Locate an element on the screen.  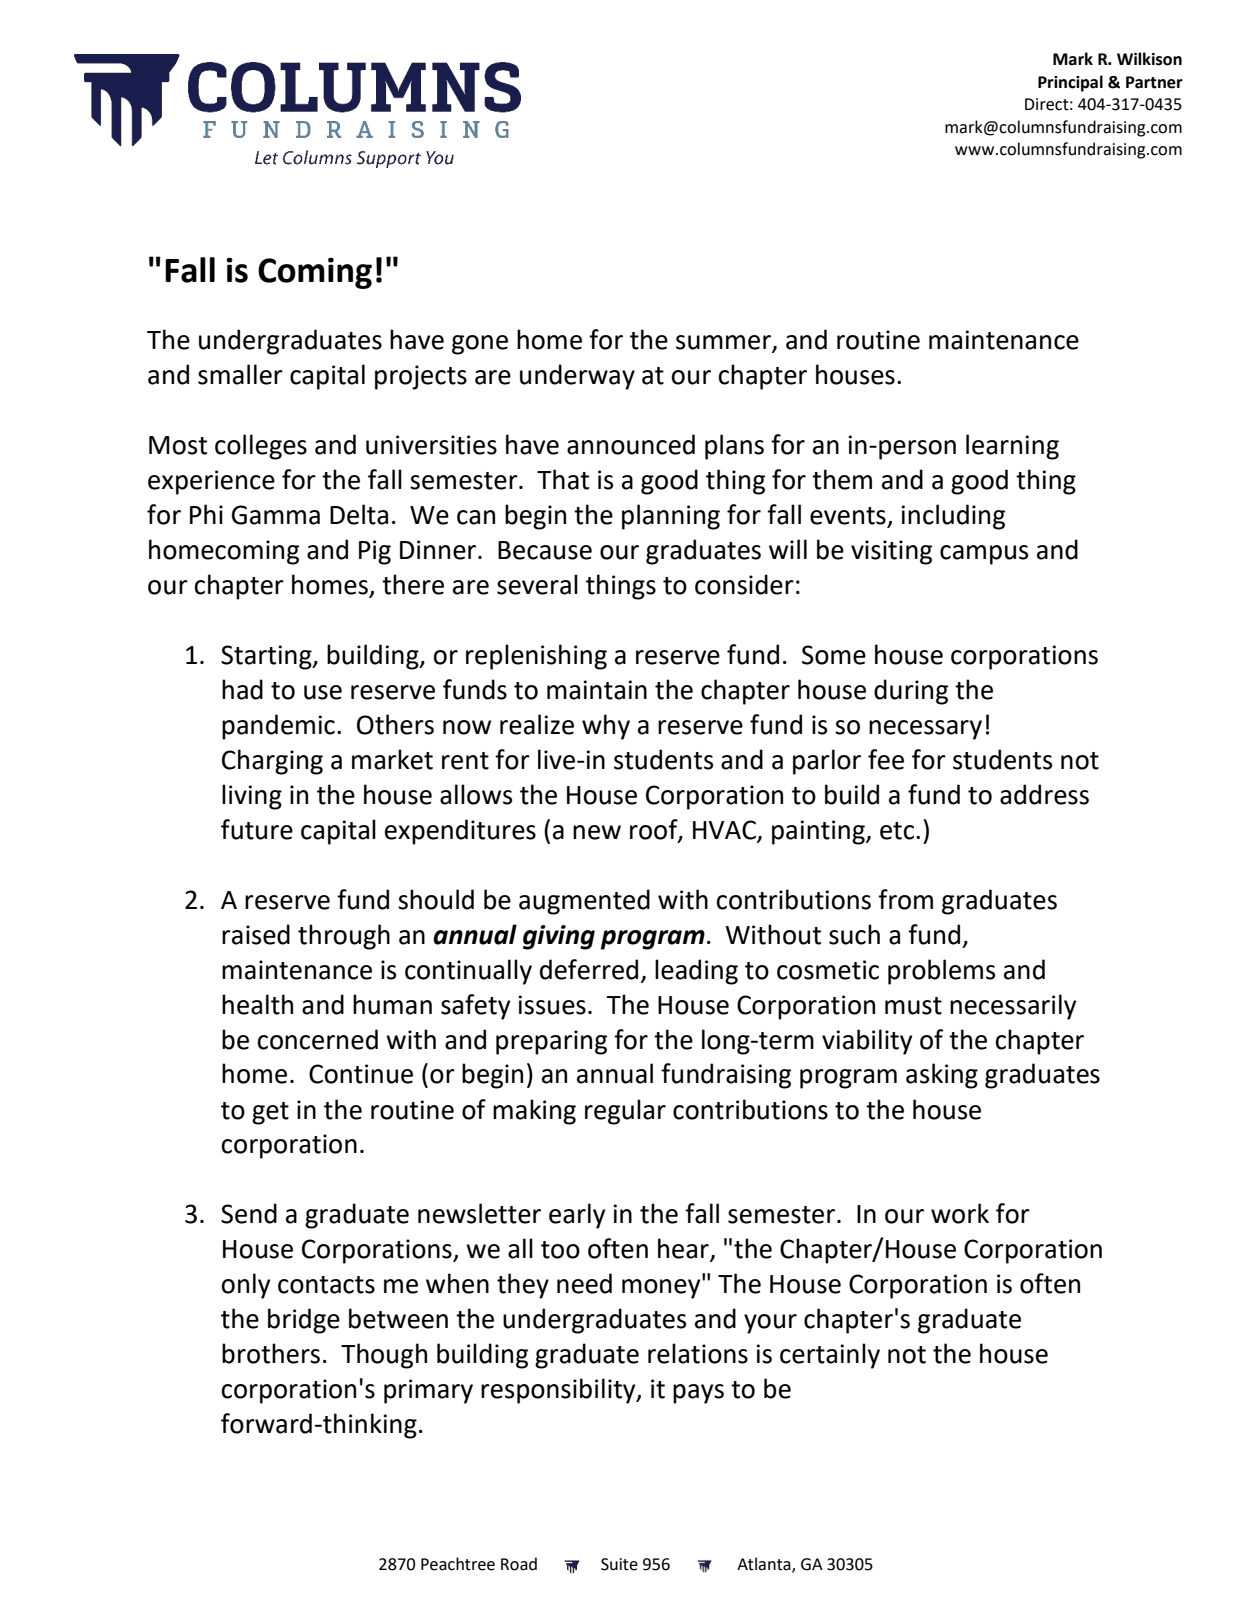
work is located at coordinates (960, 1213).
